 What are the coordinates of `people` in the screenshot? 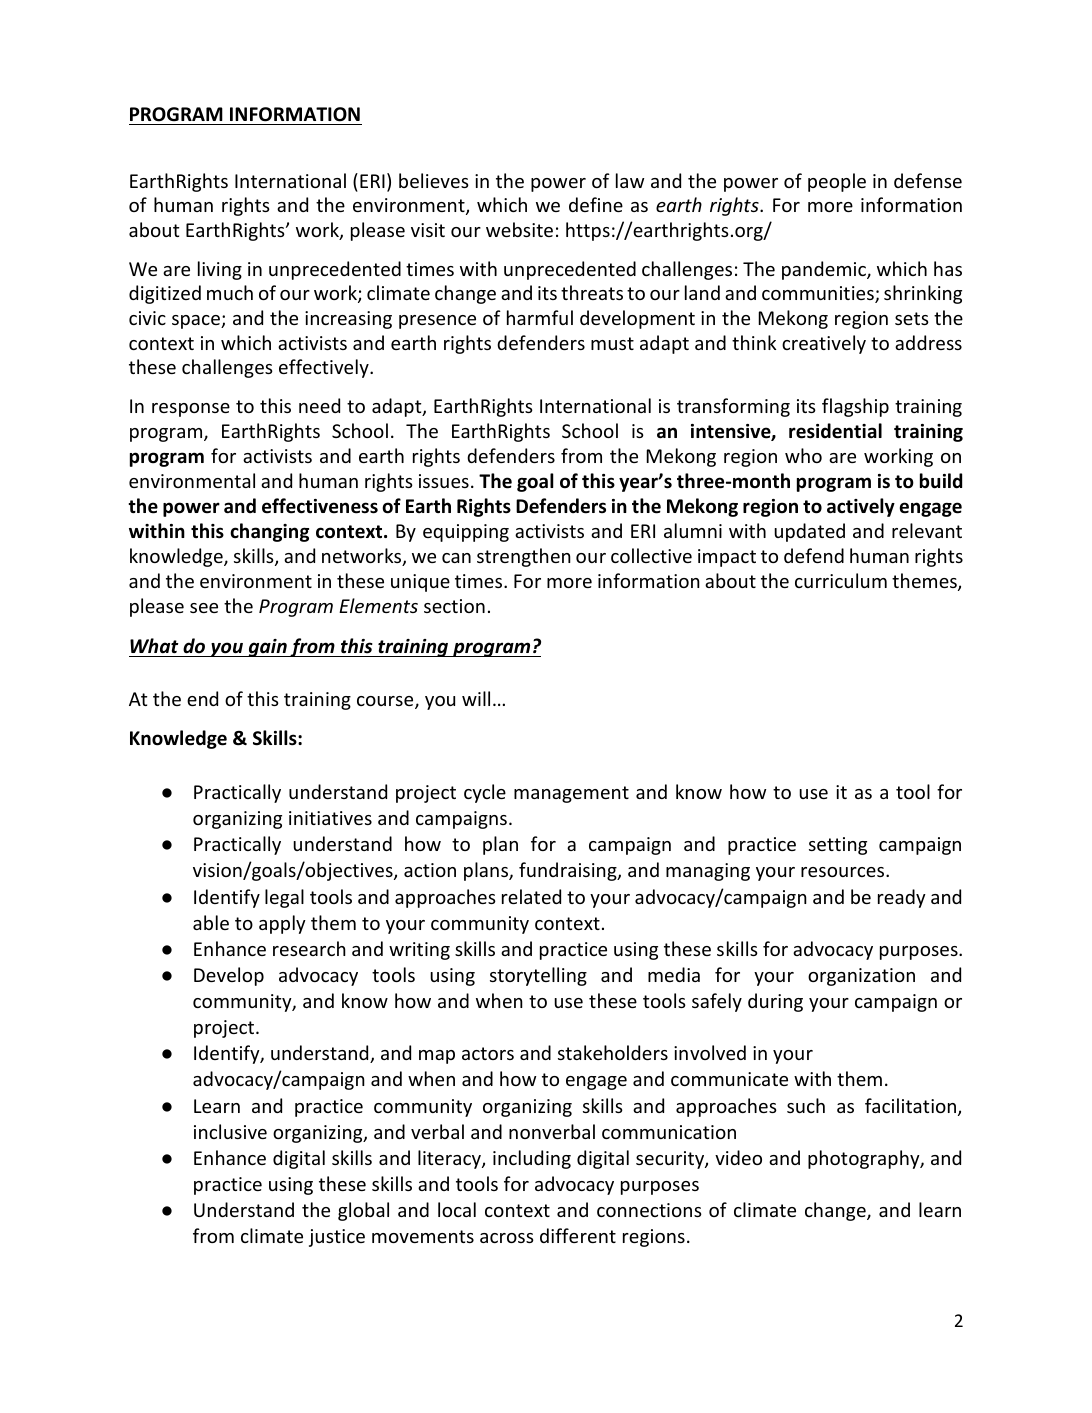 It's located at (837, 182).
